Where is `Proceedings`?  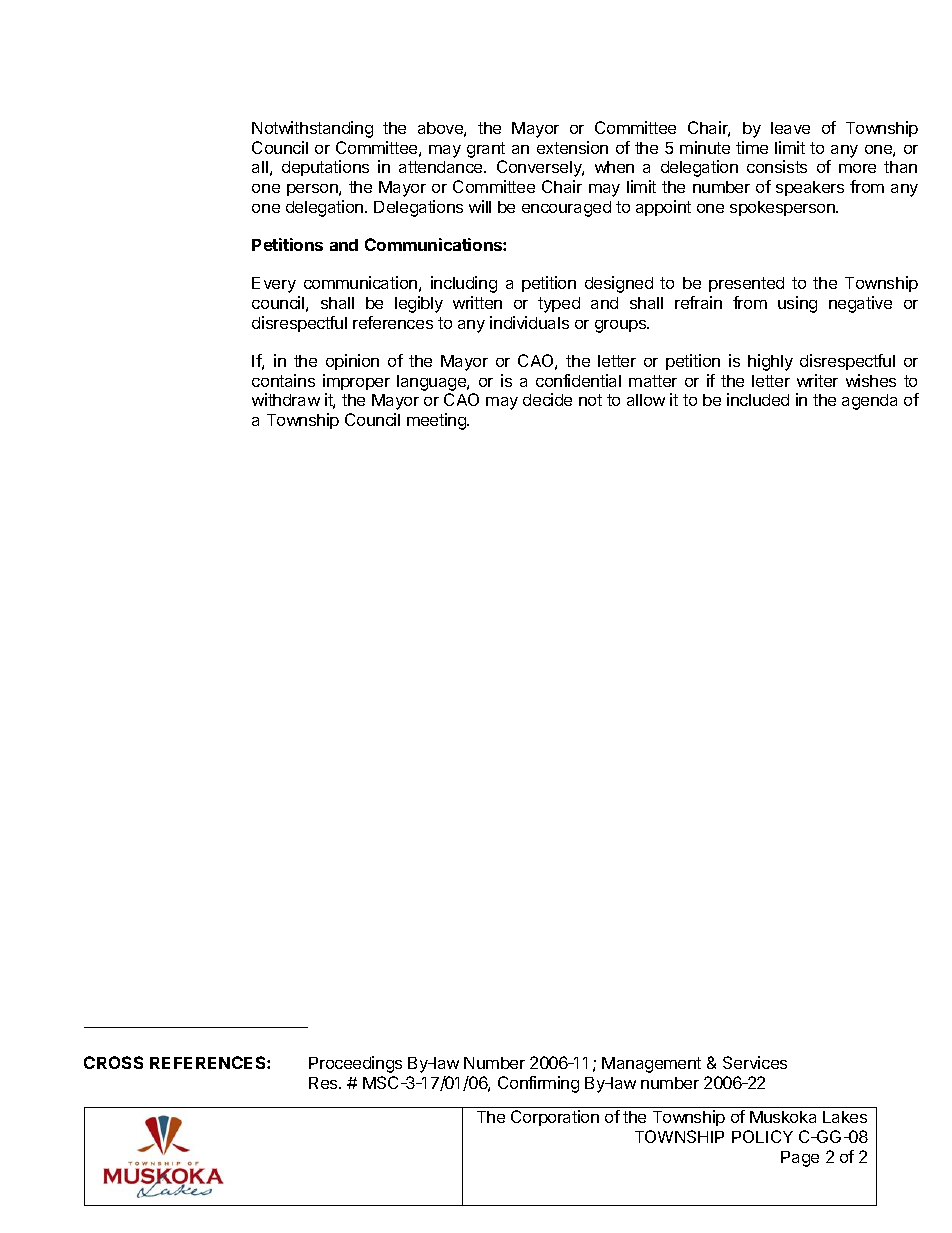 Proceedings is located at coordinates (355, 1064).
